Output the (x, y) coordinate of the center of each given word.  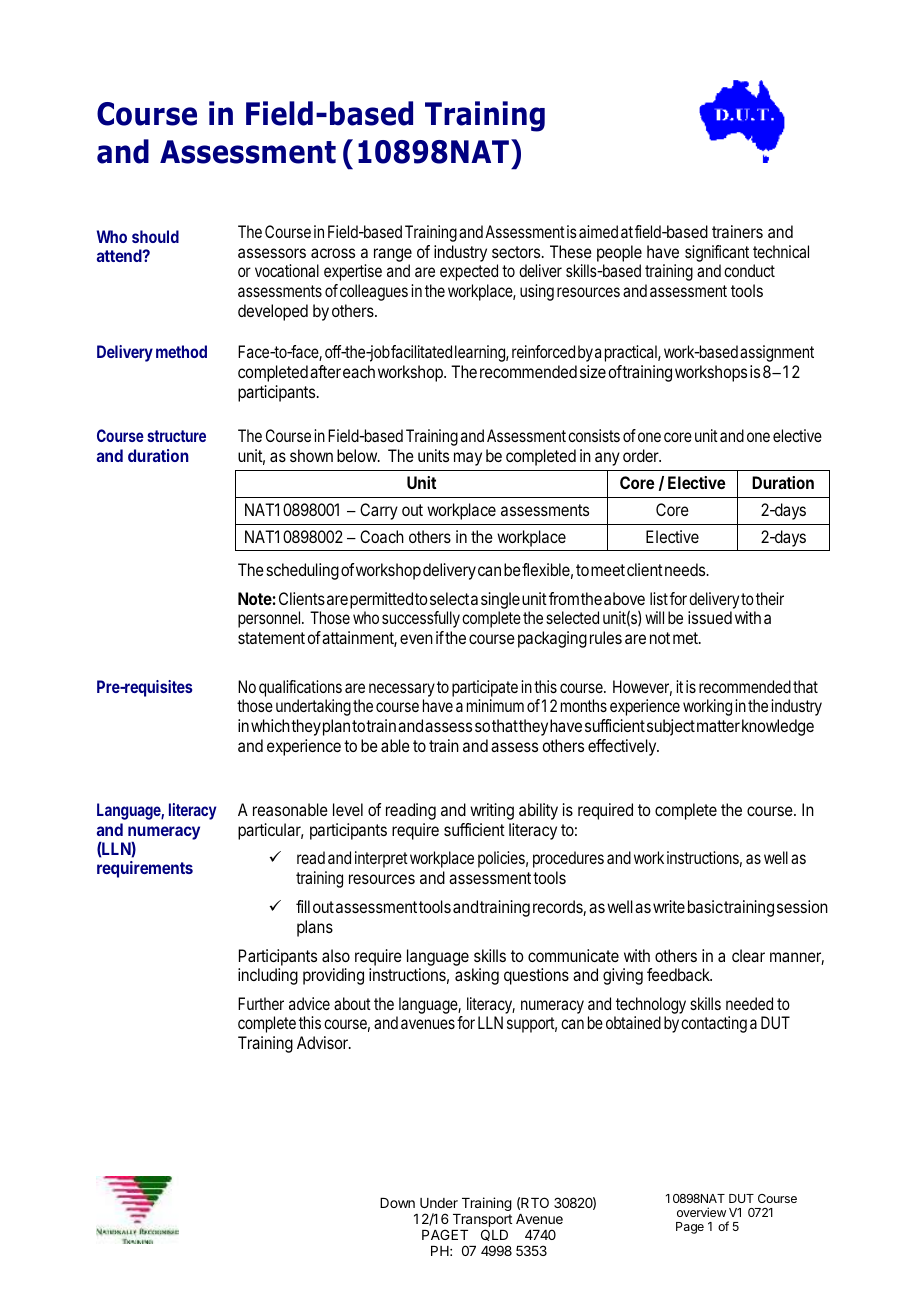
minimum (495, 705)
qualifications (300, 688)
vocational (287, 270)
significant (717, 253)
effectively (623, 747)
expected (469, 272)
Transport (482, 1222)
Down (397, 1203)
